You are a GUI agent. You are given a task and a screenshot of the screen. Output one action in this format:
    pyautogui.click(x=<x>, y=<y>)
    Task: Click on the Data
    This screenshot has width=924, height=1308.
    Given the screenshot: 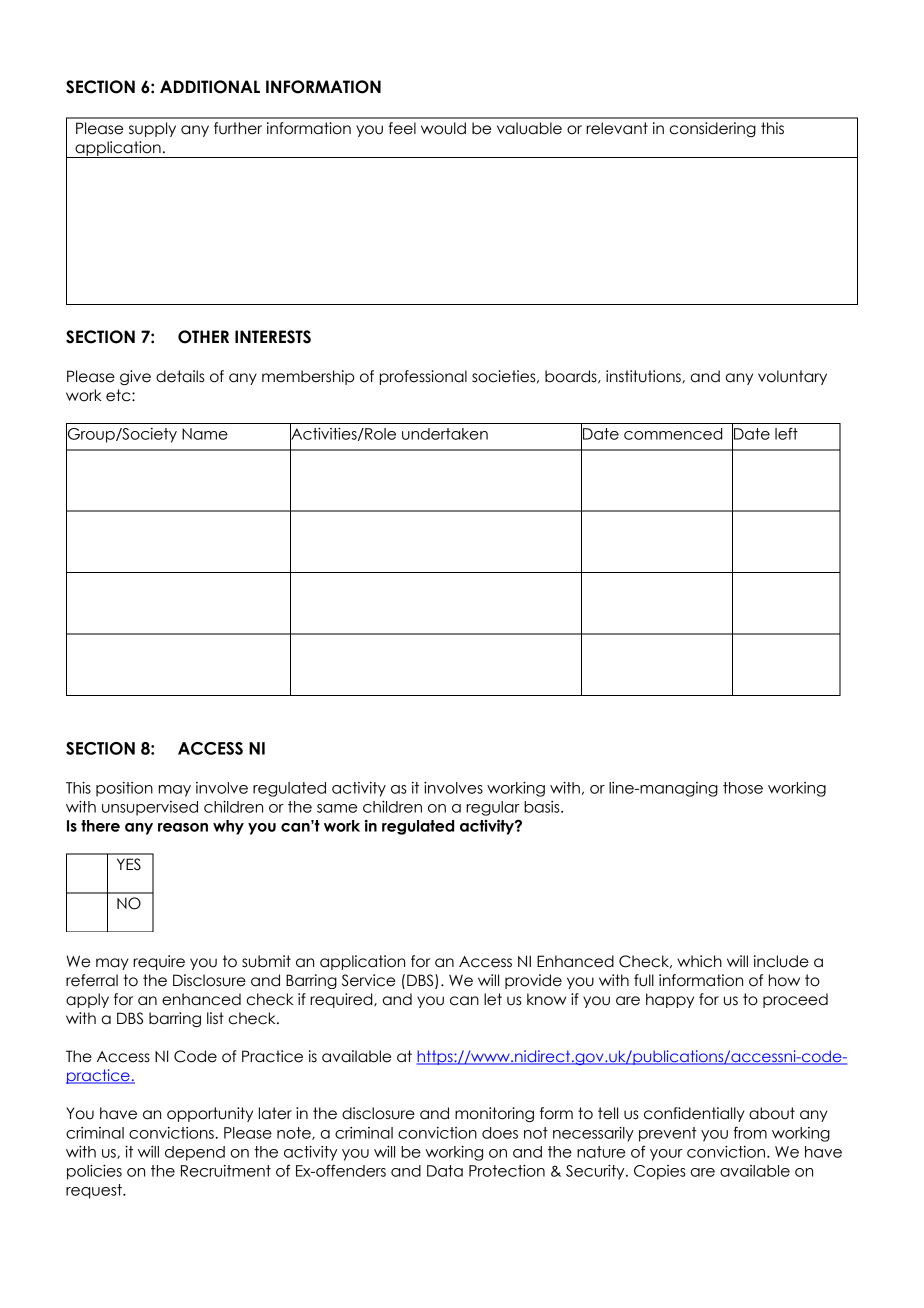 What is the action you would take?
    pyautogui.click(x=445, y=1171)
